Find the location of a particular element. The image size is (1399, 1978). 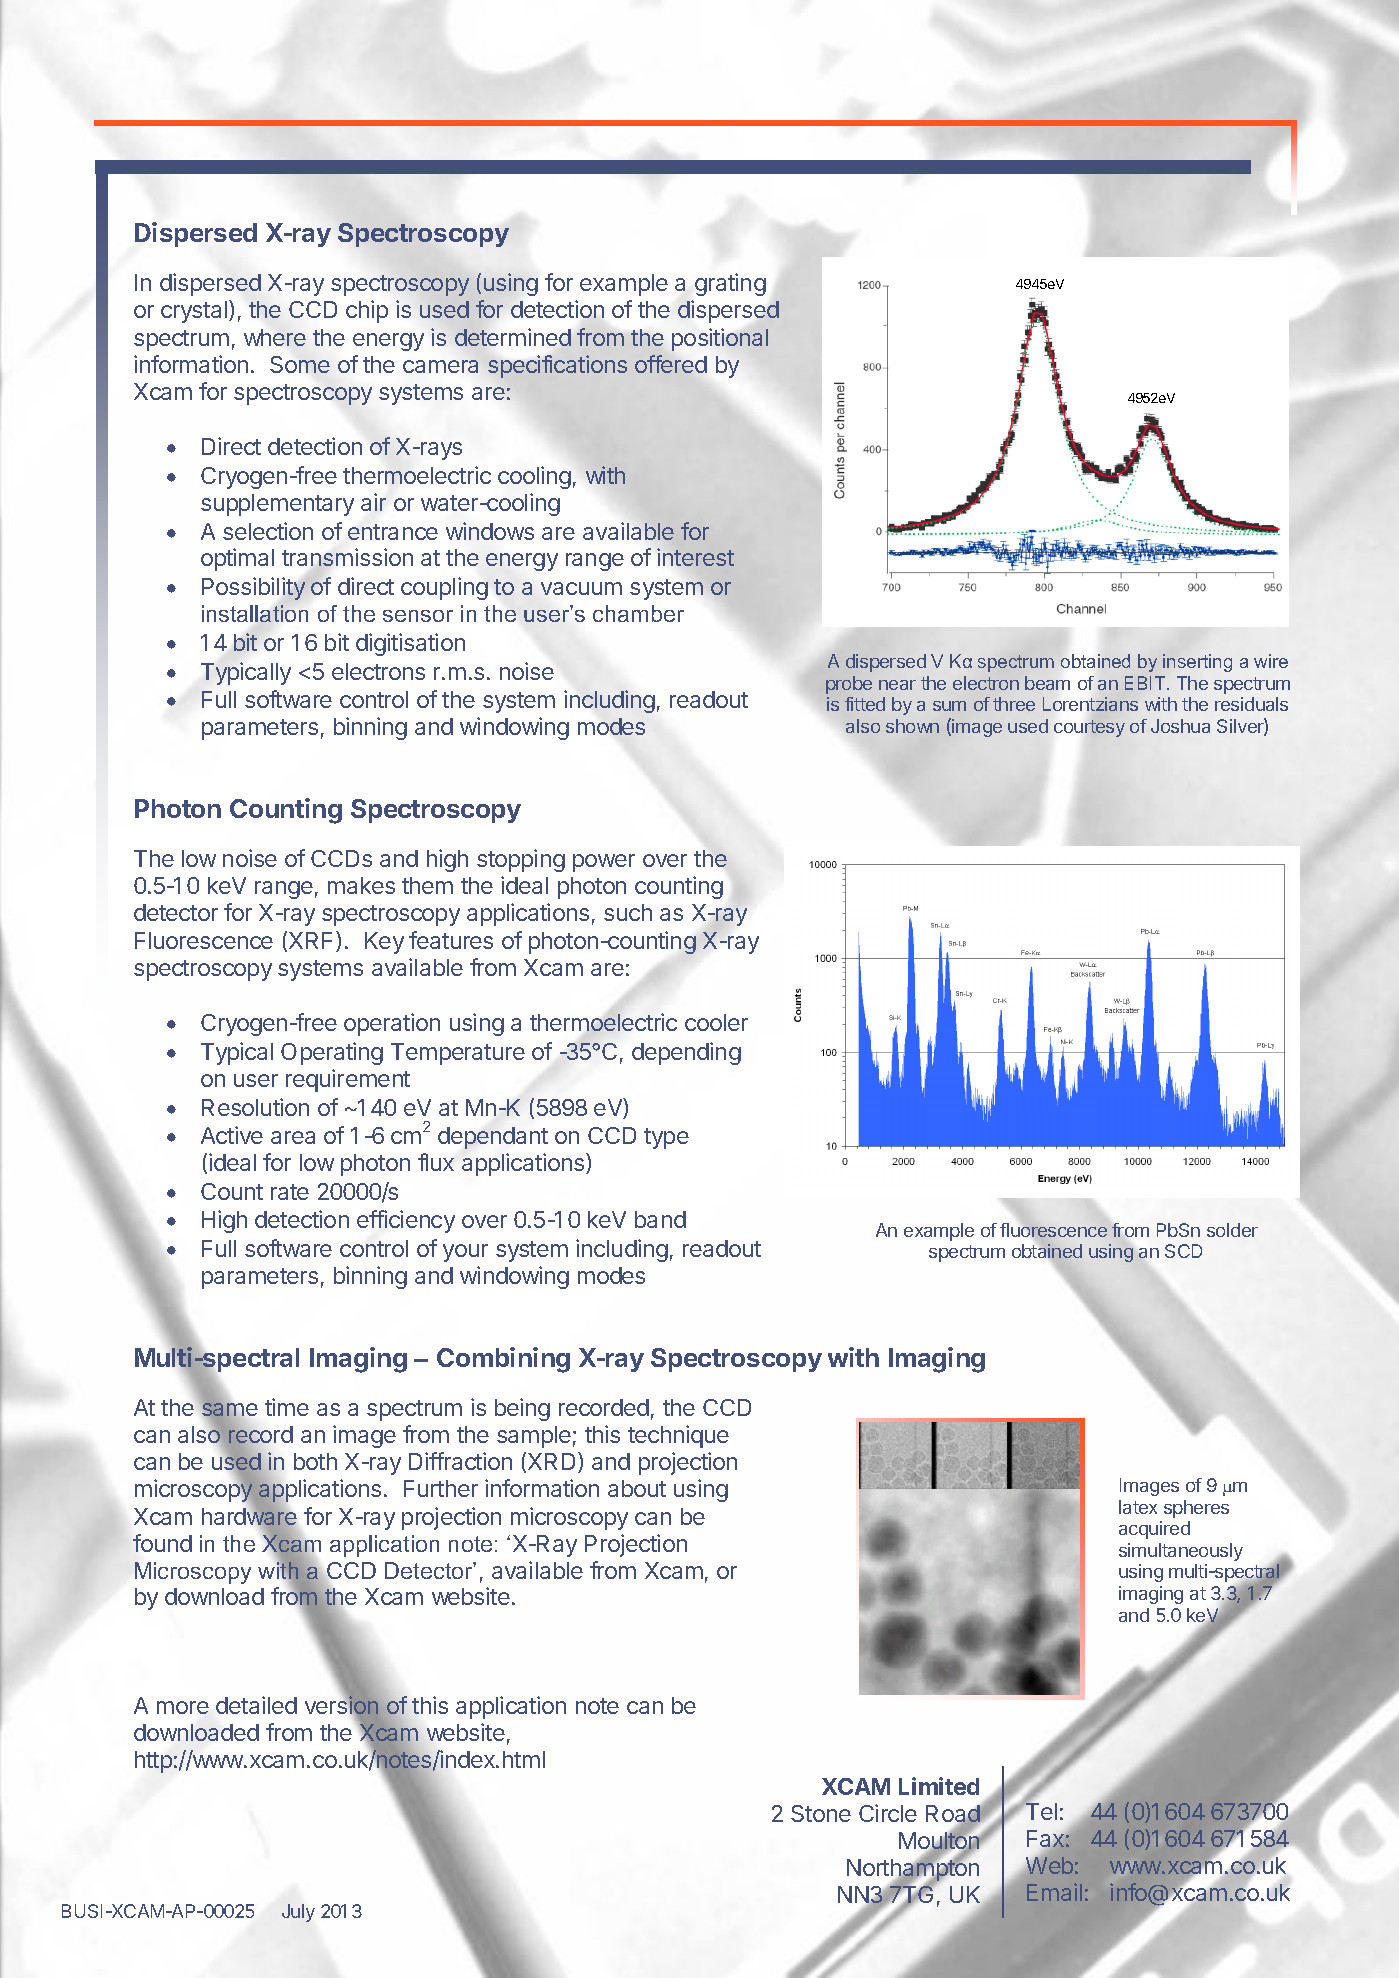

where is located at coordinates (275, 337).
